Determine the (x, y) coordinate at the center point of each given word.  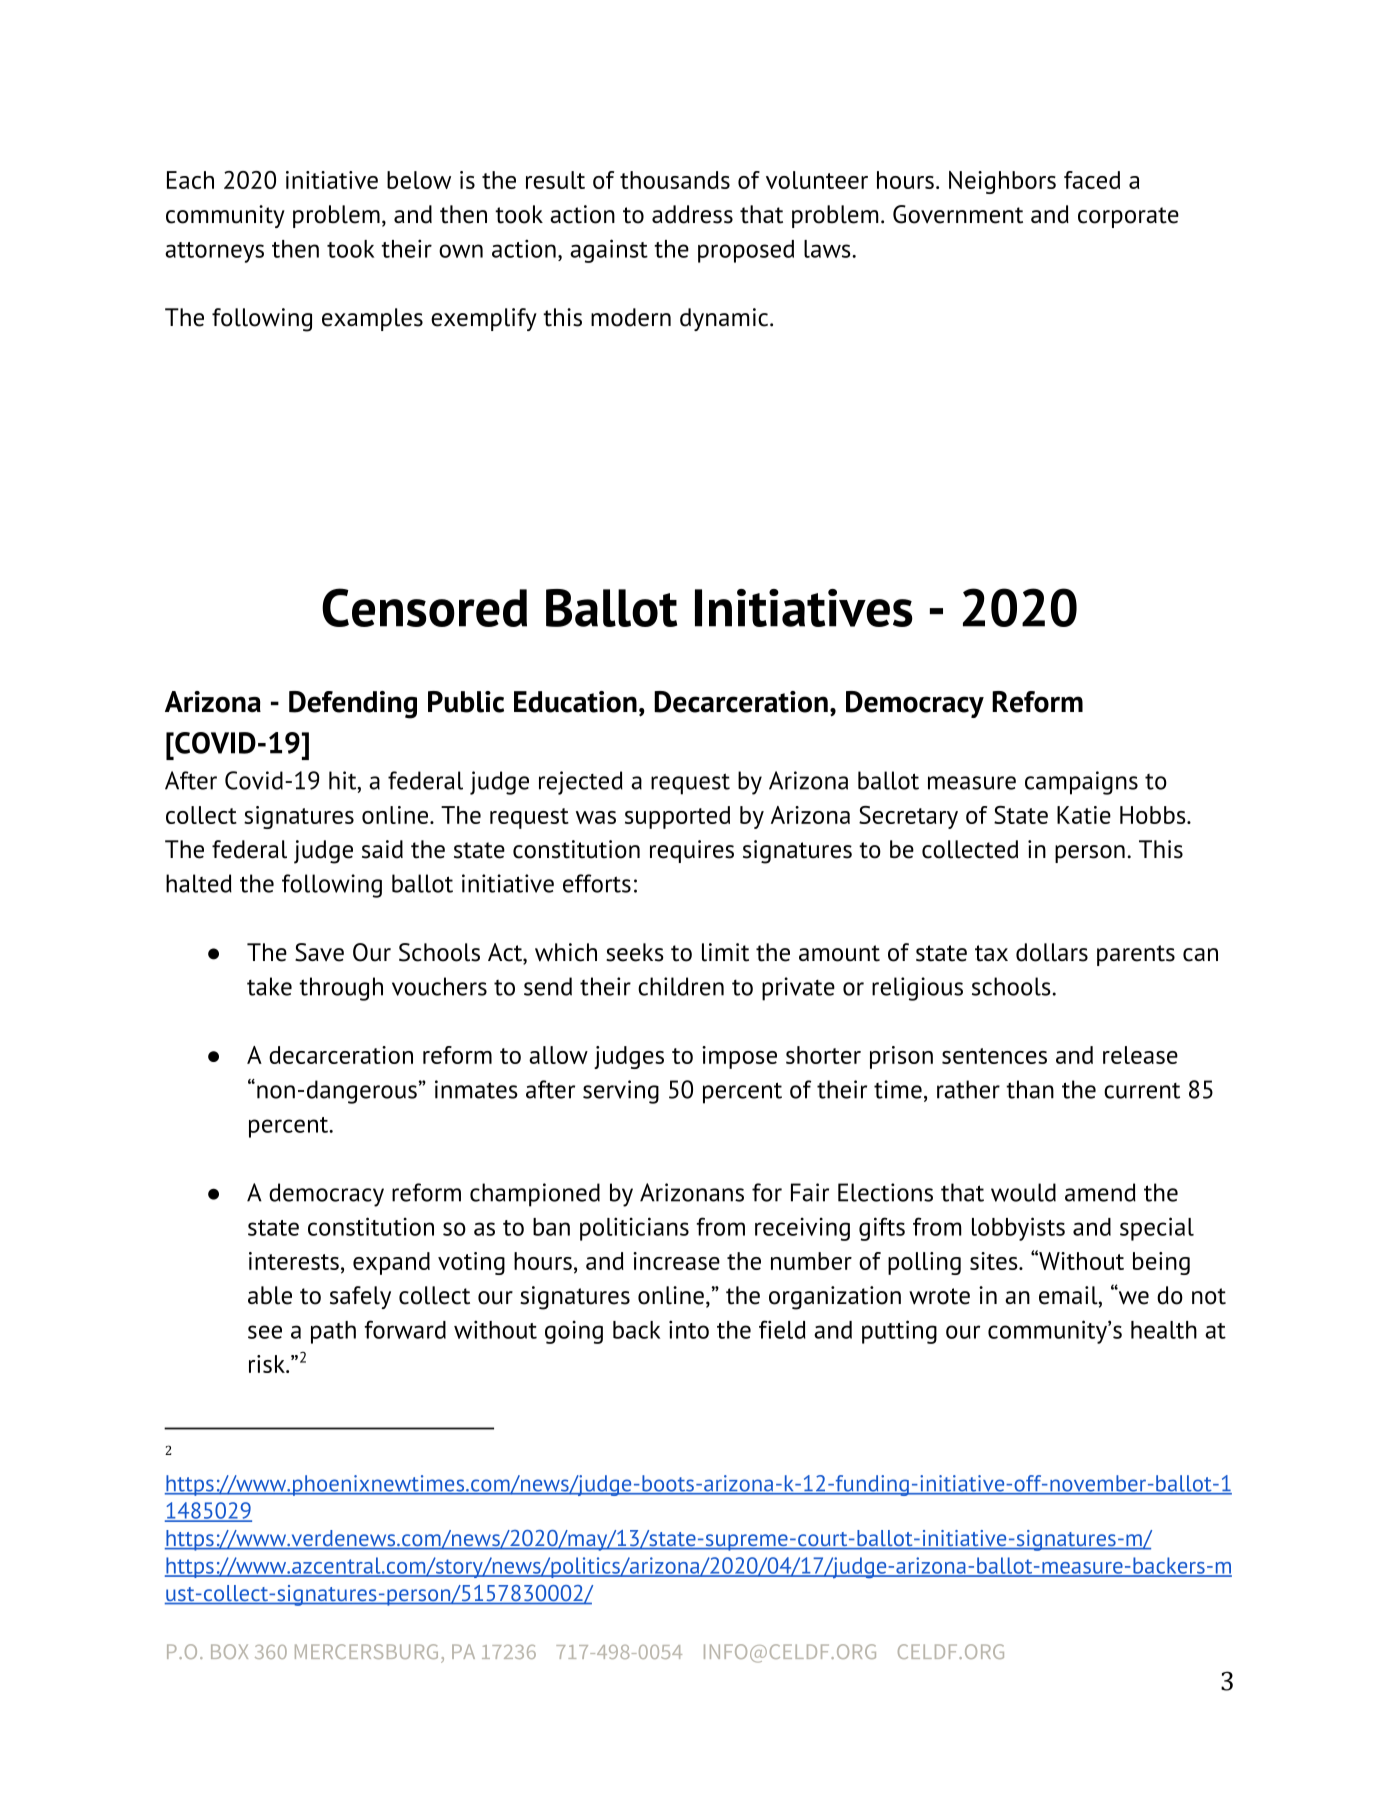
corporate (1128, 217)
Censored (424, 607)
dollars (1052, 952)
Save (319, 952)
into (689, 1329)
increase (676, 1261)
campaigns (1081, 783)
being (1161, 1263)
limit (725, 952)
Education (575, 702)
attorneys (214, 252)
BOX (229, 1651)
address (692, 214)
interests (294, 1261)
